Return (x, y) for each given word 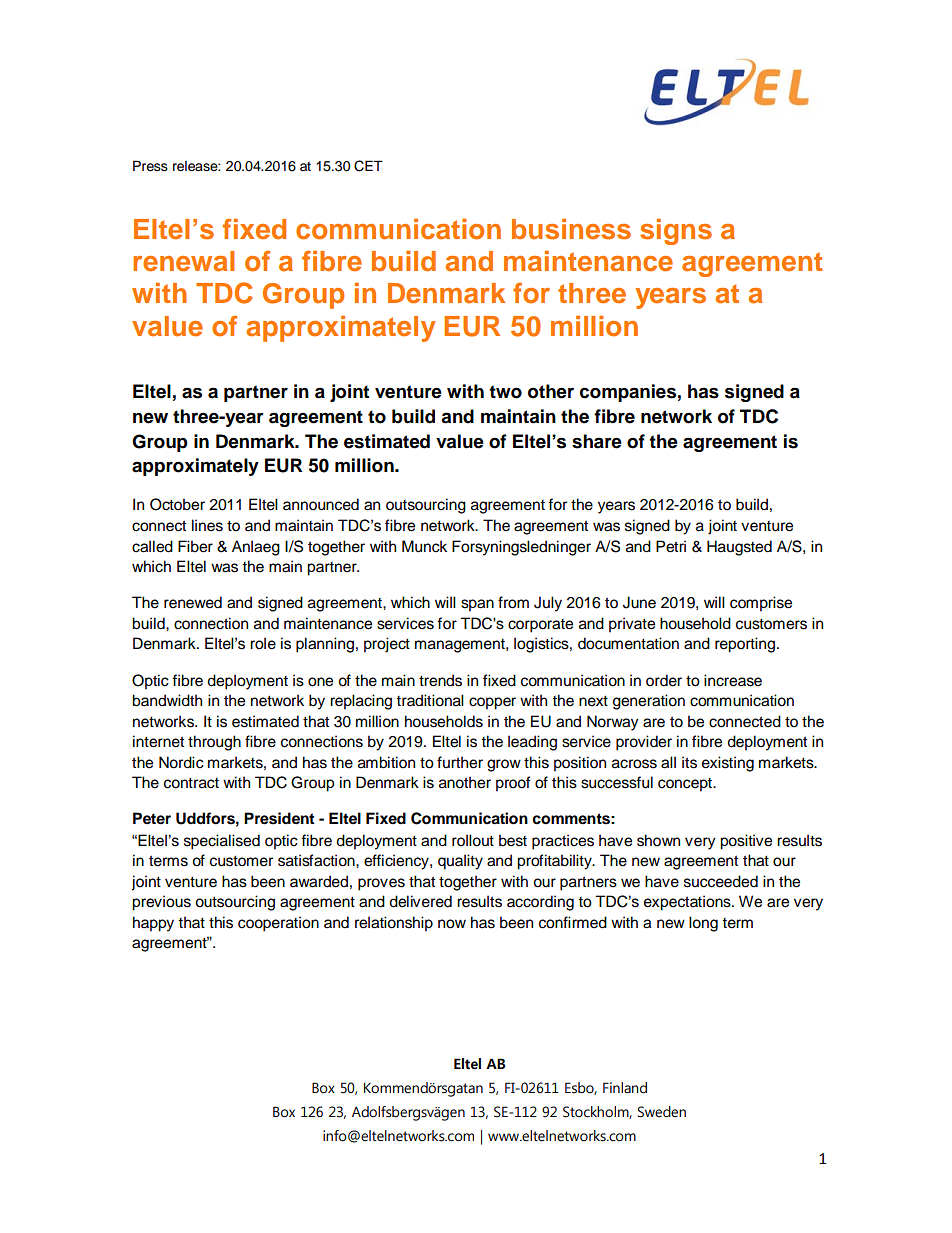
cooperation (278, 924)
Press (150, 166)
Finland (625, 1088)
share (597, 441)
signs (676, 232)
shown (658, 840)
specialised (222, 842)
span (477, 605)
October (177, 504)
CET (368, 166)
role (263, 643)
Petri (671, 546)
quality (460, 862)
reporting (745, 645)
